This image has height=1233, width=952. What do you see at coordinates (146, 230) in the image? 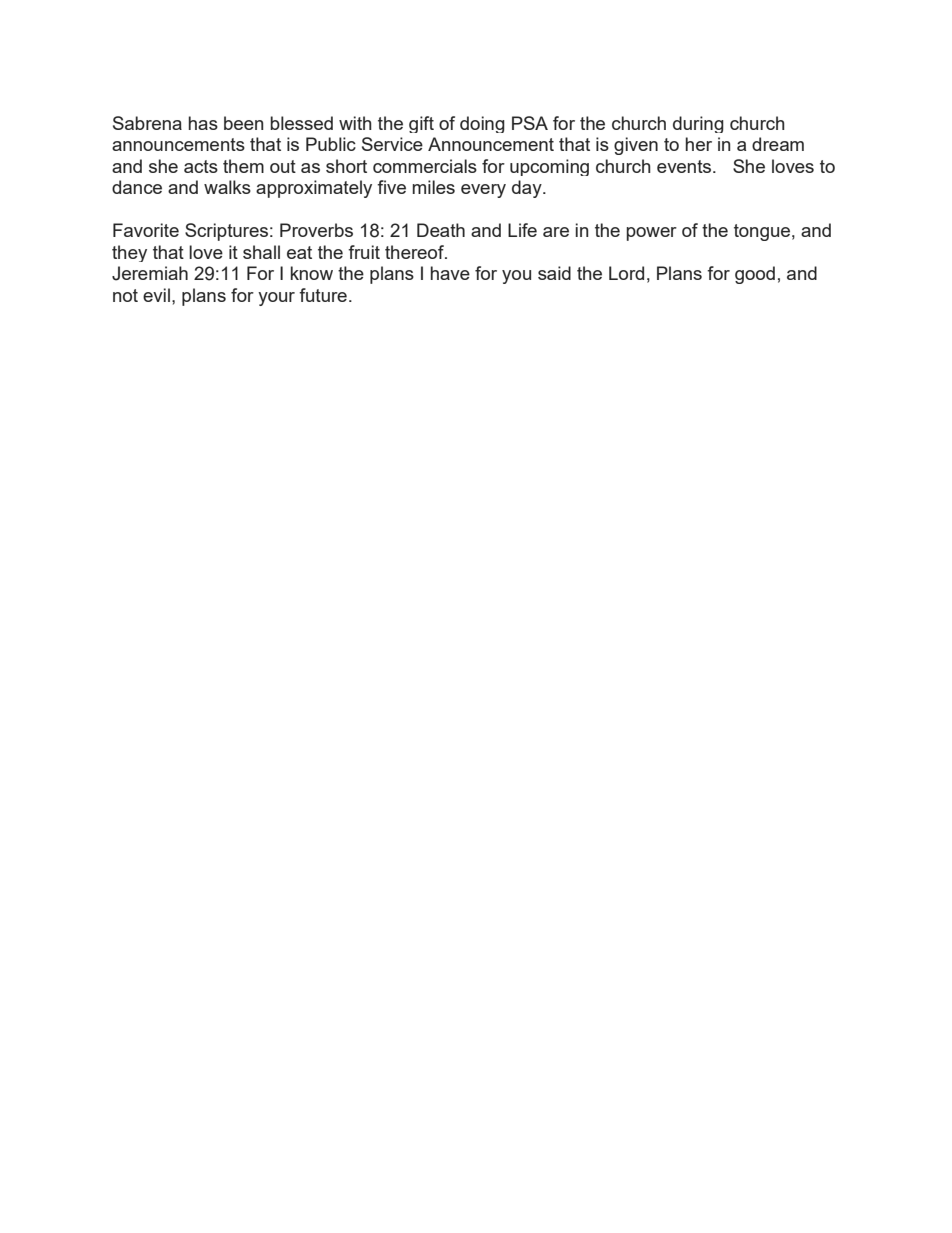
I see `Favorite` at bounding box center [146, 230].
